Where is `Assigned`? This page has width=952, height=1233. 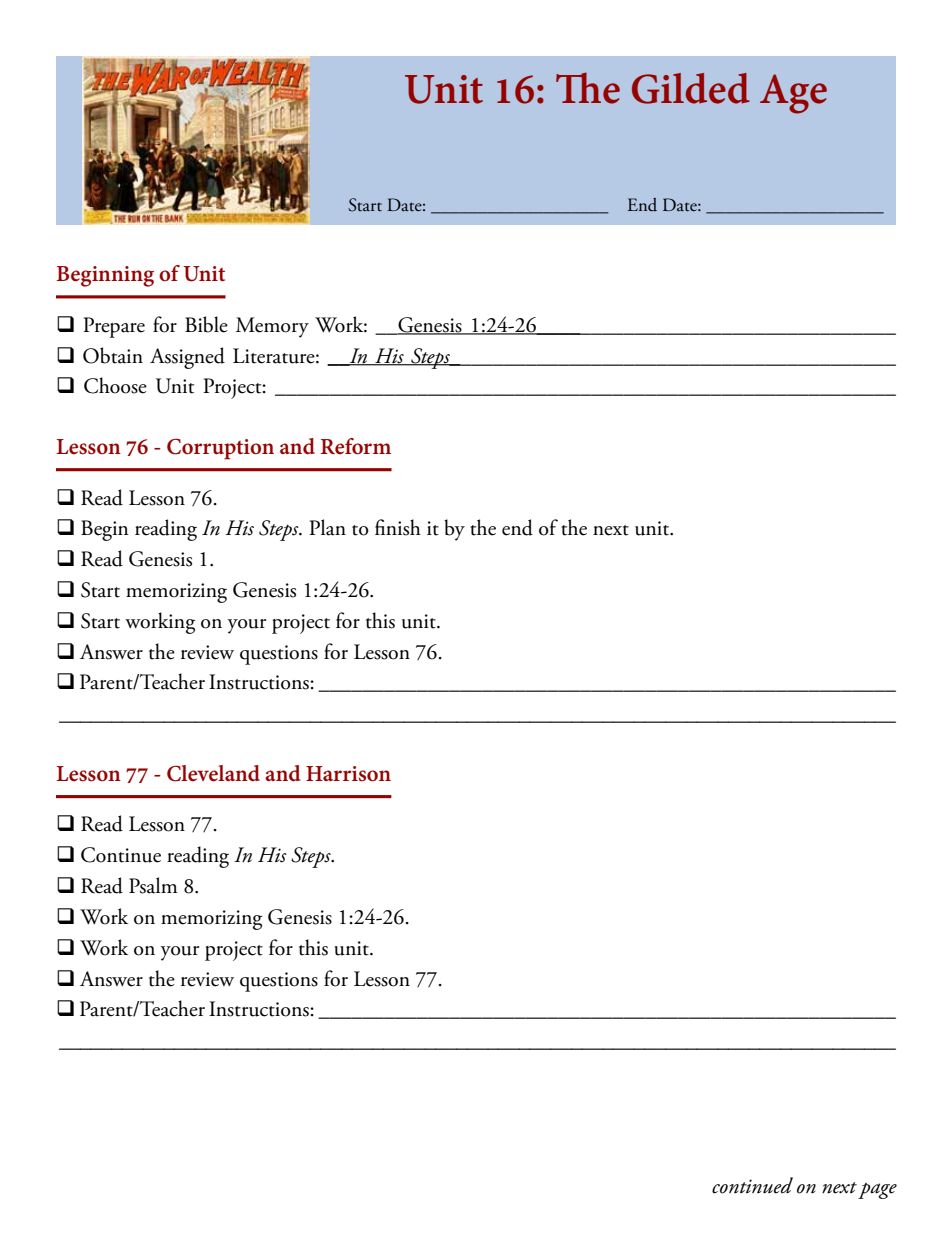
Assigned is located at coordinates (187, 358).
